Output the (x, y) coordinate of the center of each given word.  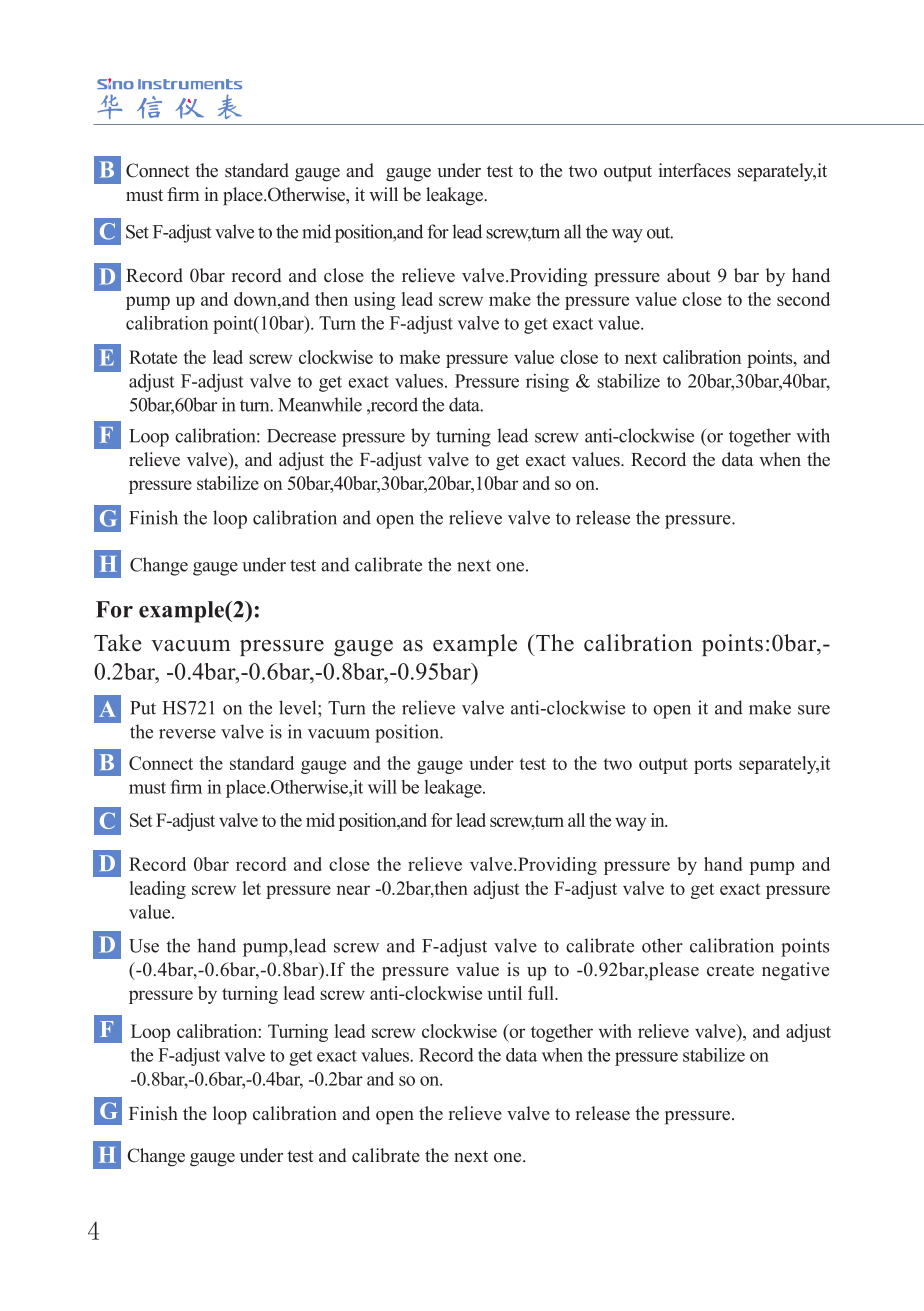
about (689, 275)
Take (118, 643)
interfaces (695, 170)
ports (713, 766)
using (374, 301)
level (299, 707)
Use (144, 946)
